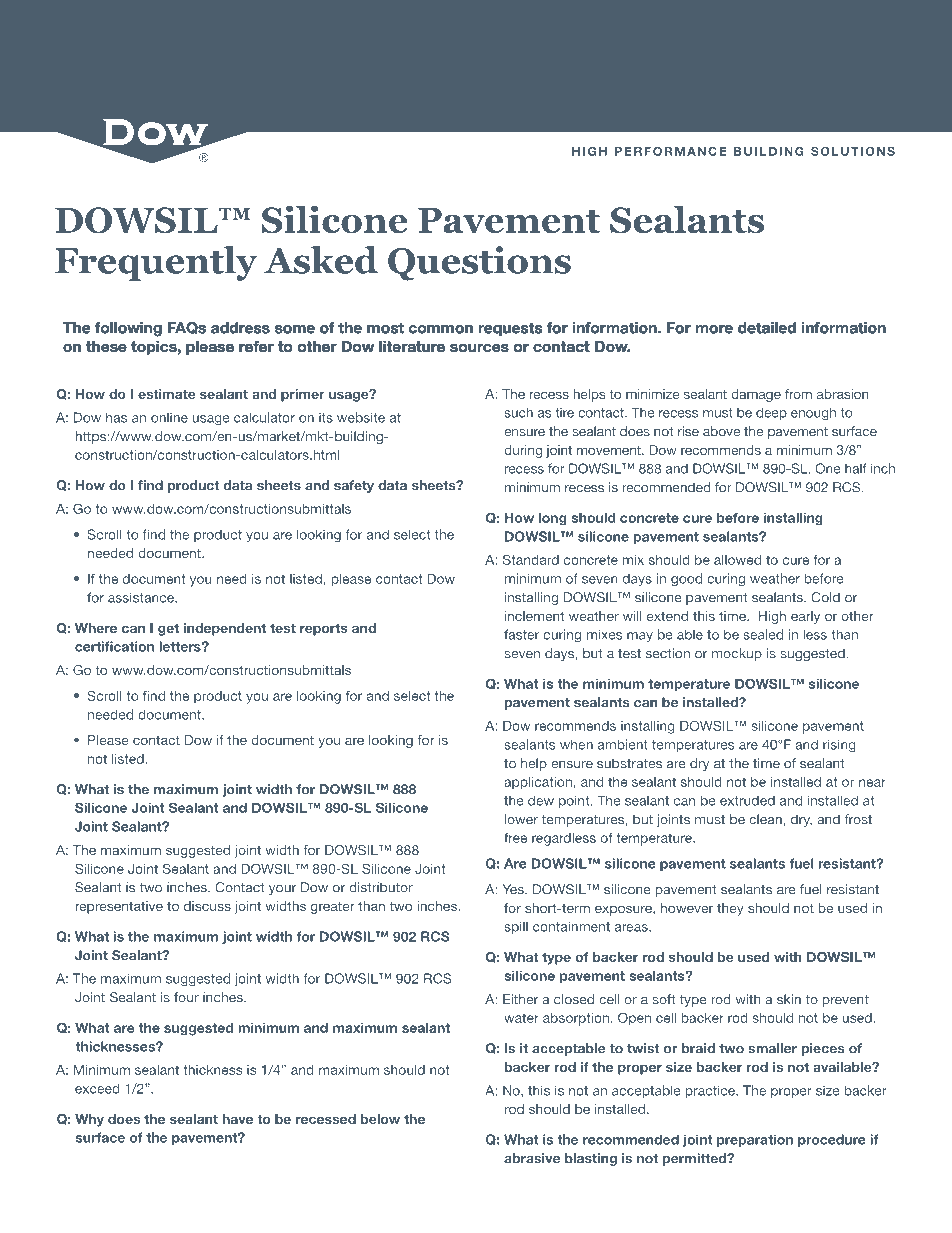 This document has width=952, height=1233. Describe the element at coordinates (839, 745) in the document. I see `rising` at that location.
